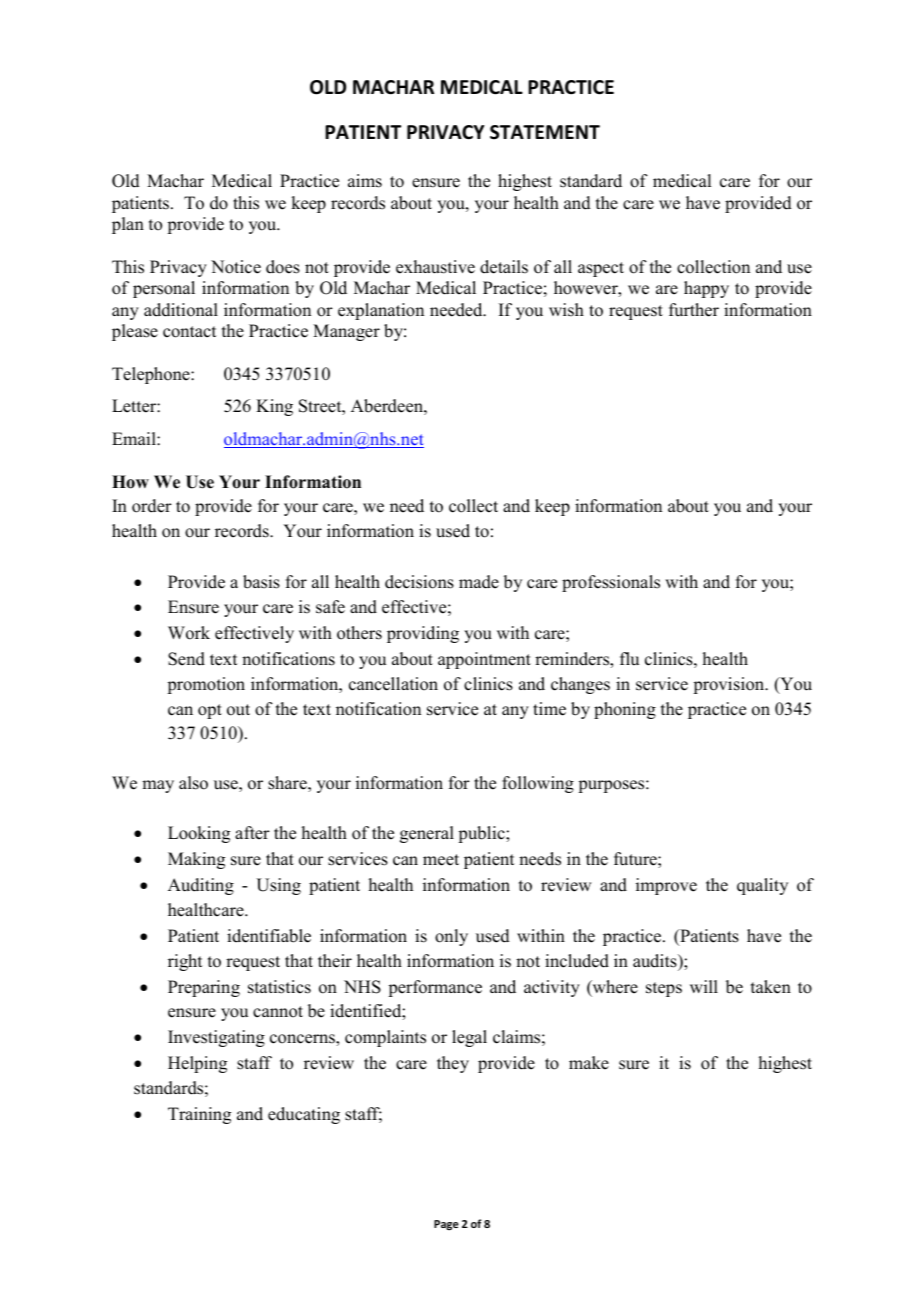  What do you see at coordinates (201, 886) in the screenshot?
I see `Auditing` at bounding box center [201, 886].
